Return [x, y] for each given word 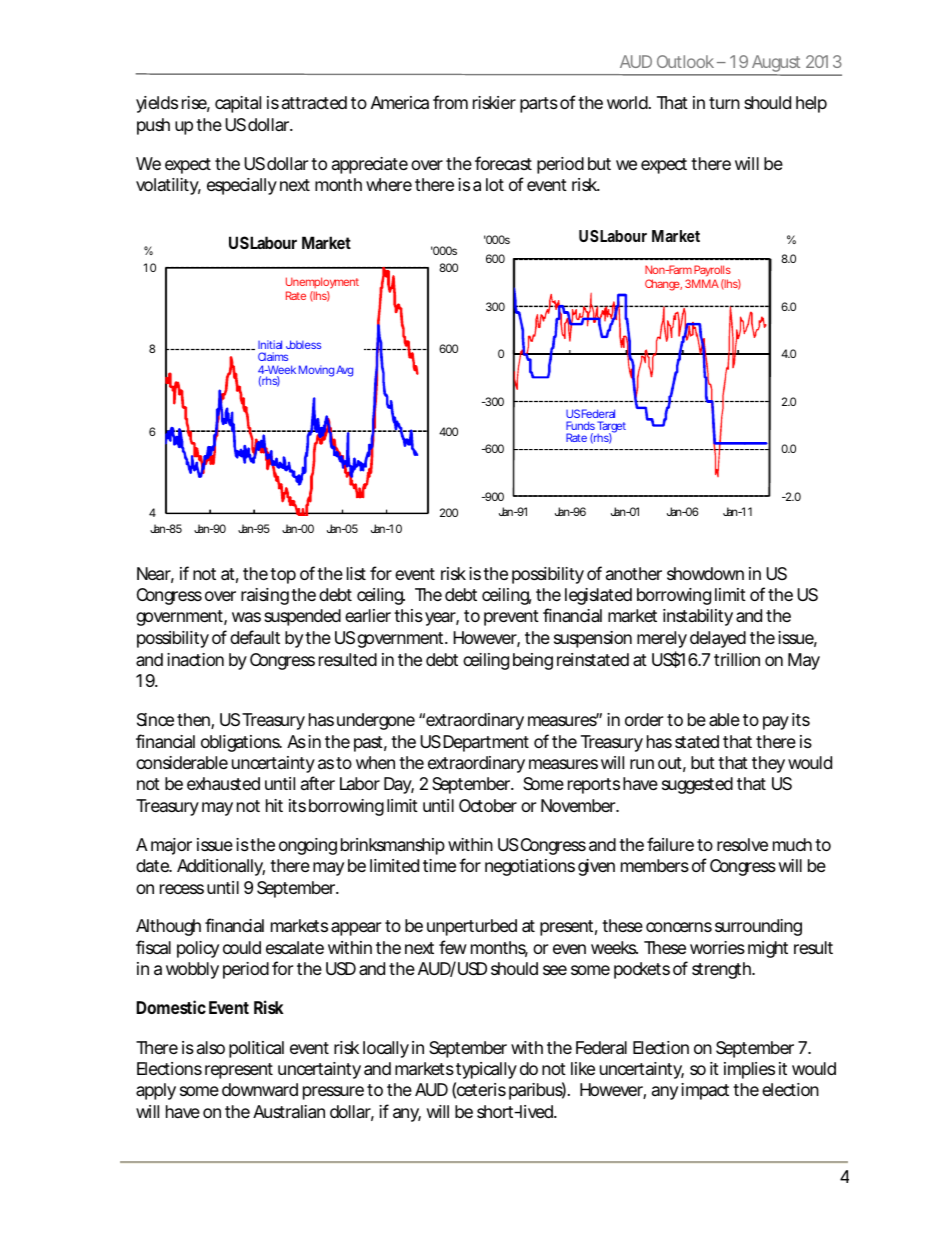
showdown [705, 573]
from [450, 102]
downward [260, 1090]
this [408, 615]
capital [238, 104]
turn [724, 103]
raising [265, 596]
